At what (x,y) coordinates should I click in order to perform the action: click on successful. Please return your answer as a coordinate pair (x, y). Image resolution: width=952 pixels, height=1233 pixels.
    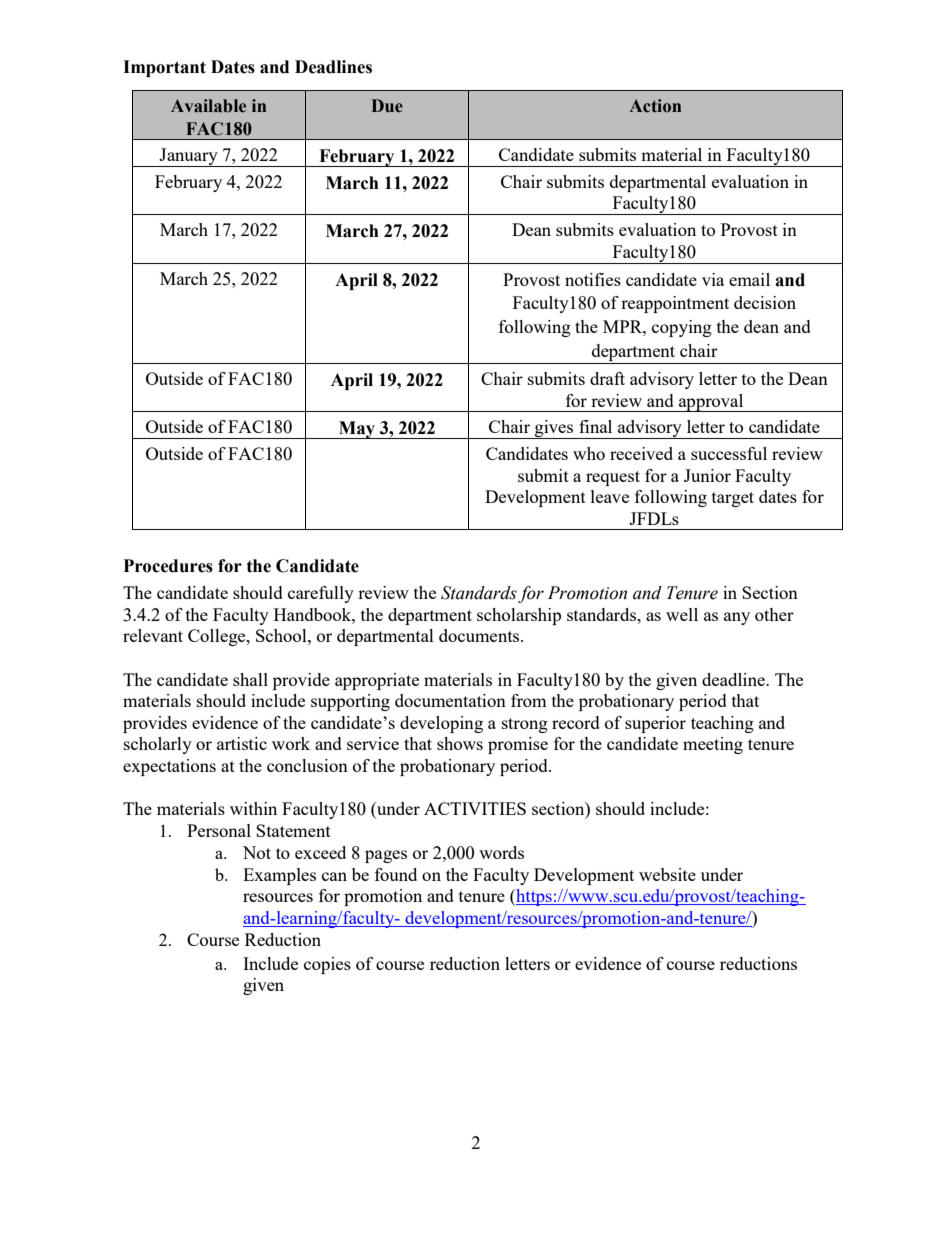
    Looking at the image, I should click on (729, 453).
